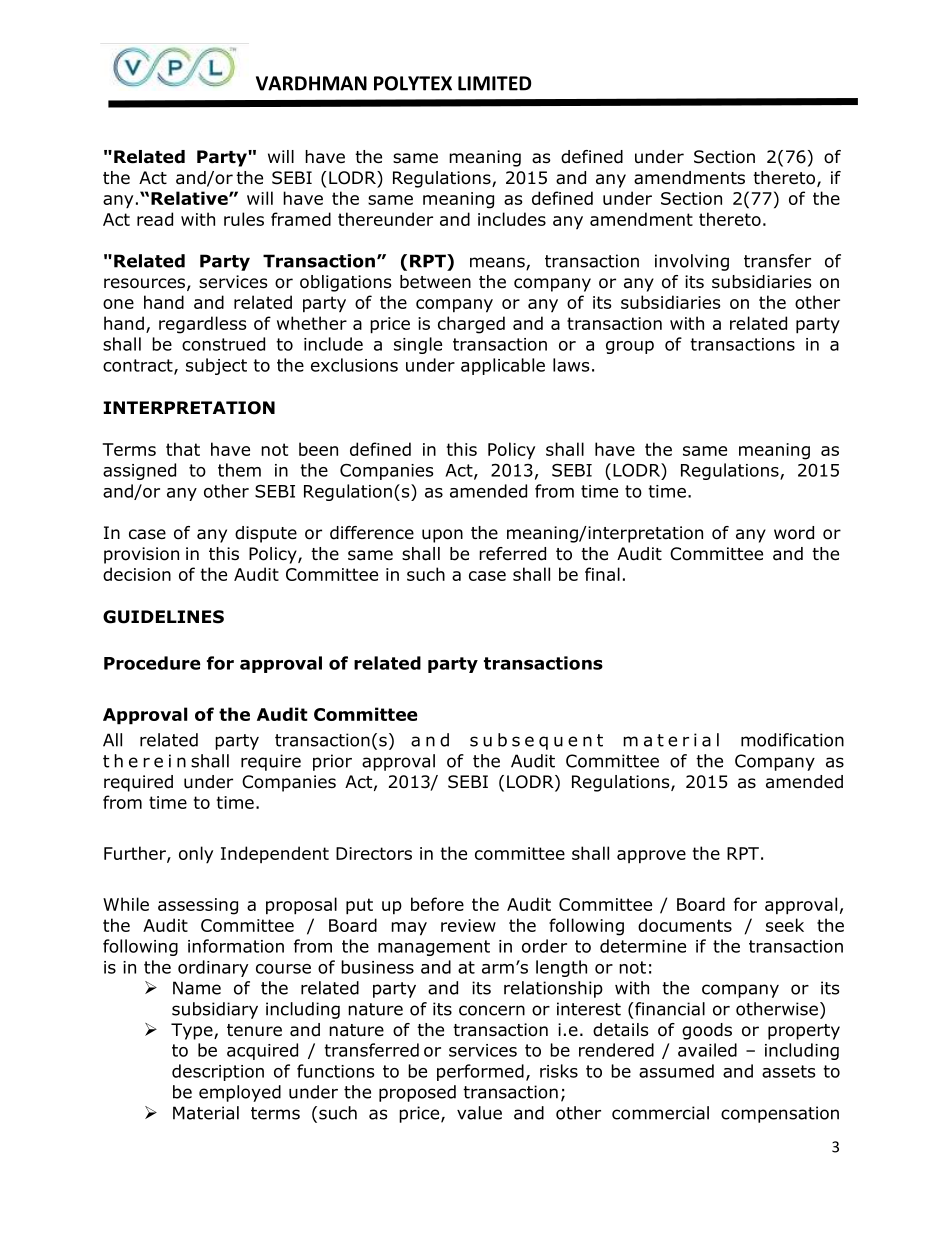 The height and width of the page is (1233, 952). What do you see at coordinates (480, 1072) in the page?
I see `performed` at bounding box center [480, 1072].
